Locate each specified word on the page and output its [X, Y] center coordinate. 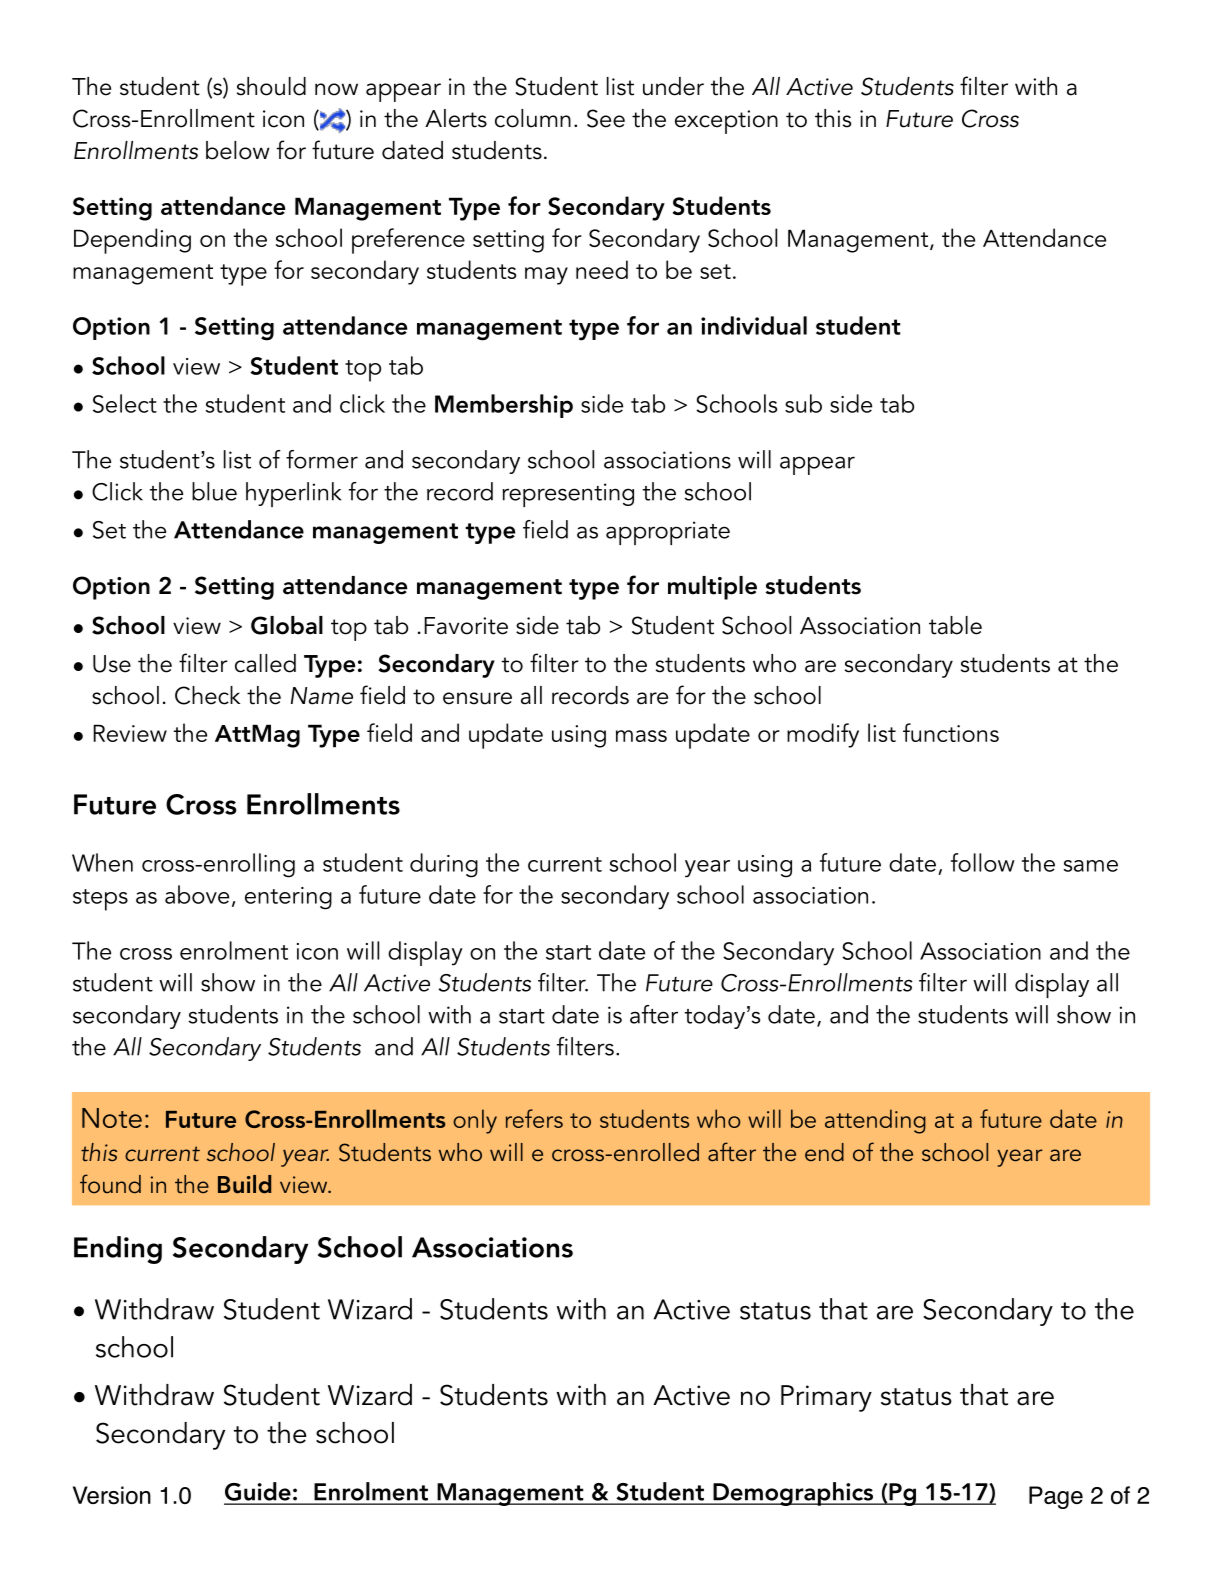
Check [207, 695]
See [606, 118]
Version [112, 1495]
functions [951, 732]
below [238, 150]
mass [641, 736]
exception [726, 122]
